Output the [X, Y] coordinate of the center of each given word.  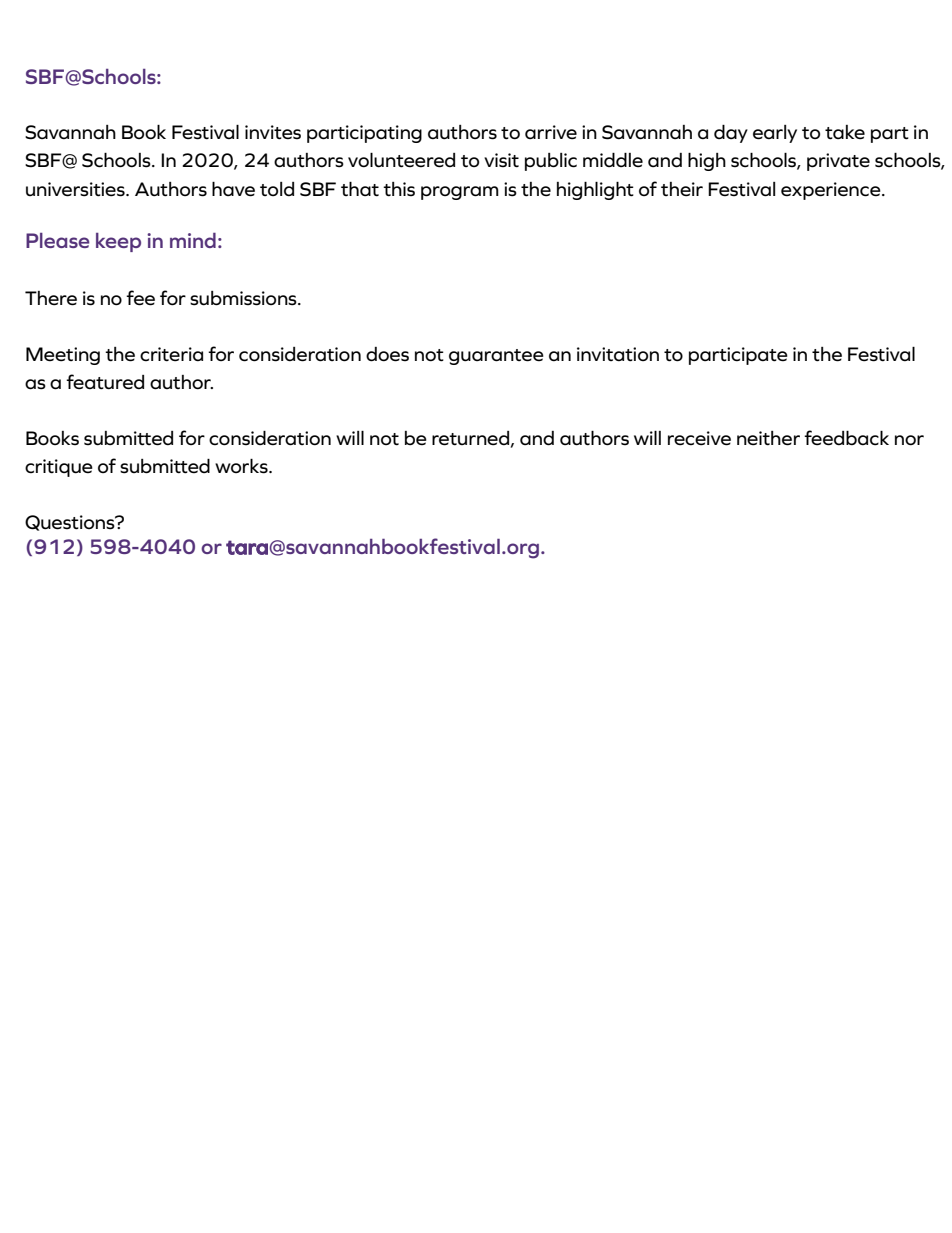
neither [768, 438]
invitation [618, 354]
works [242, 466]
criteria [171, 354]
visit [501, 160]
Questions [71, 523]
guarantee [496, 357]
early [775, 134]
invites [273, 132]
